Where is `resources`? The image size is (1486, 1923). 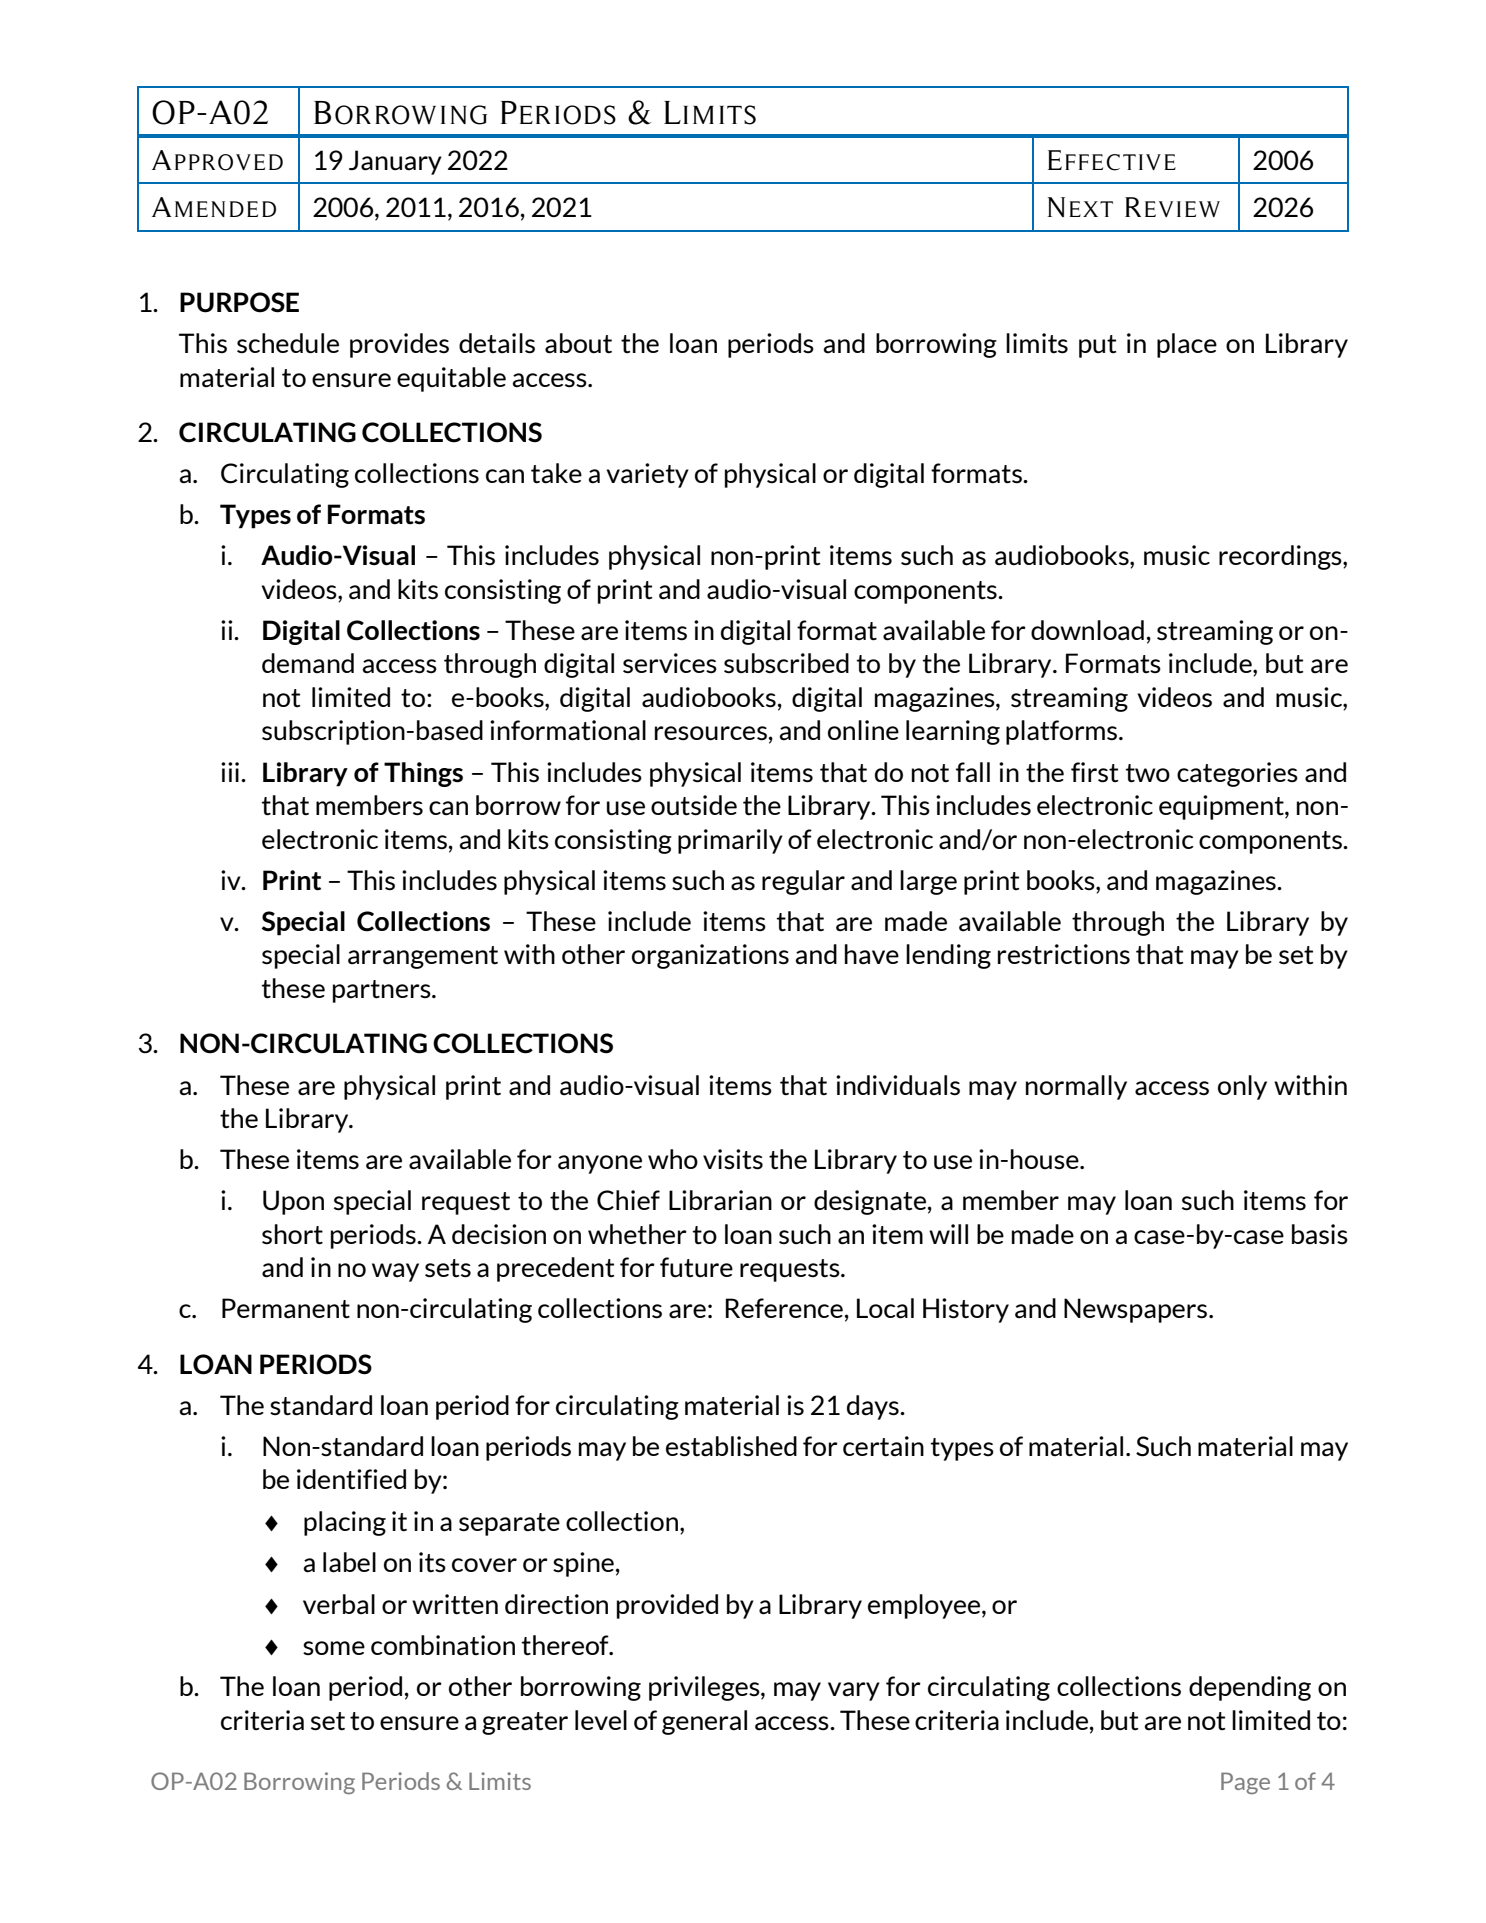
resources is located at coordinates (711, 733).
